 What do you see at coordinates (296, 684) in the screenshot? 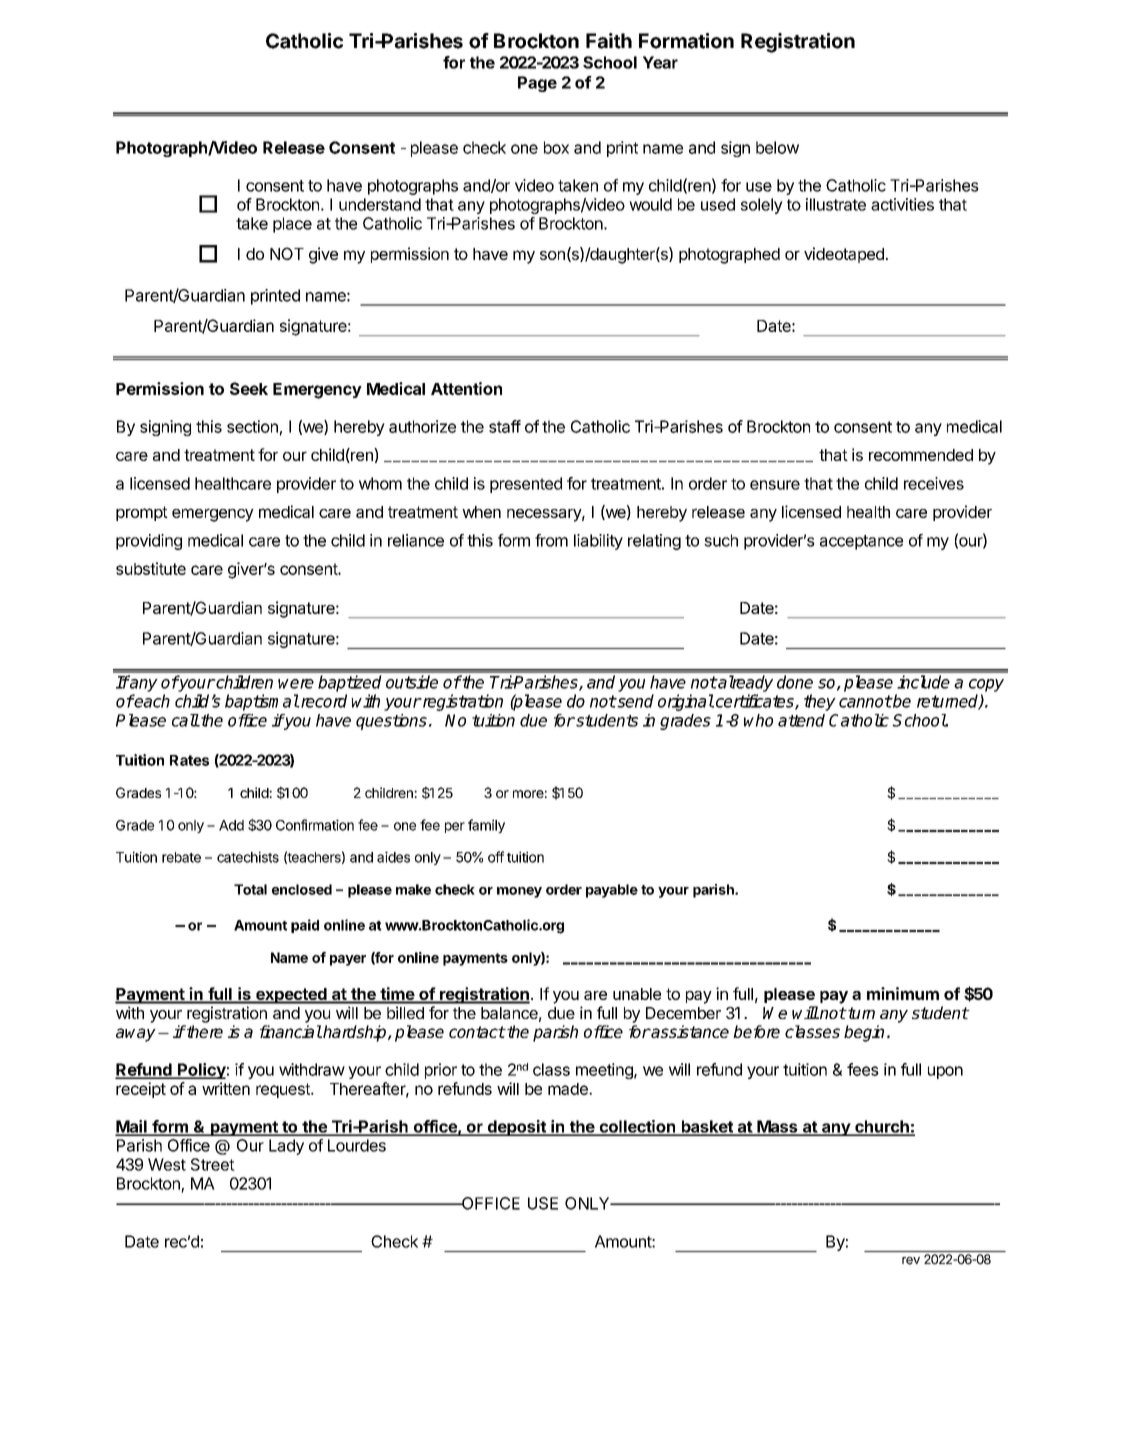
I see `were` at bounding box center [296, 684].
